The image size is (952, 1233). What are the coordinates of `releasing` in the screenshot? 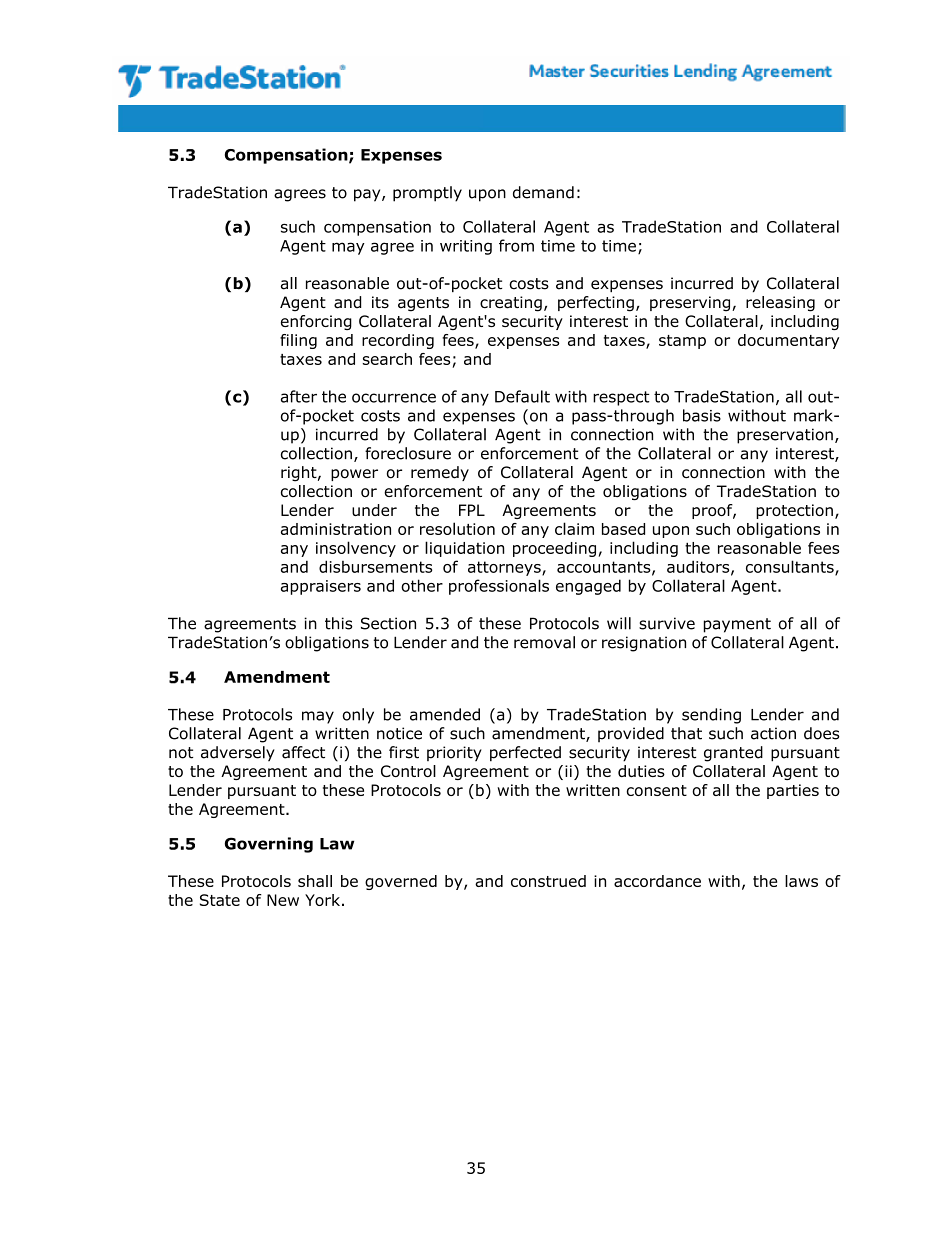 It's located at (780, 304).
